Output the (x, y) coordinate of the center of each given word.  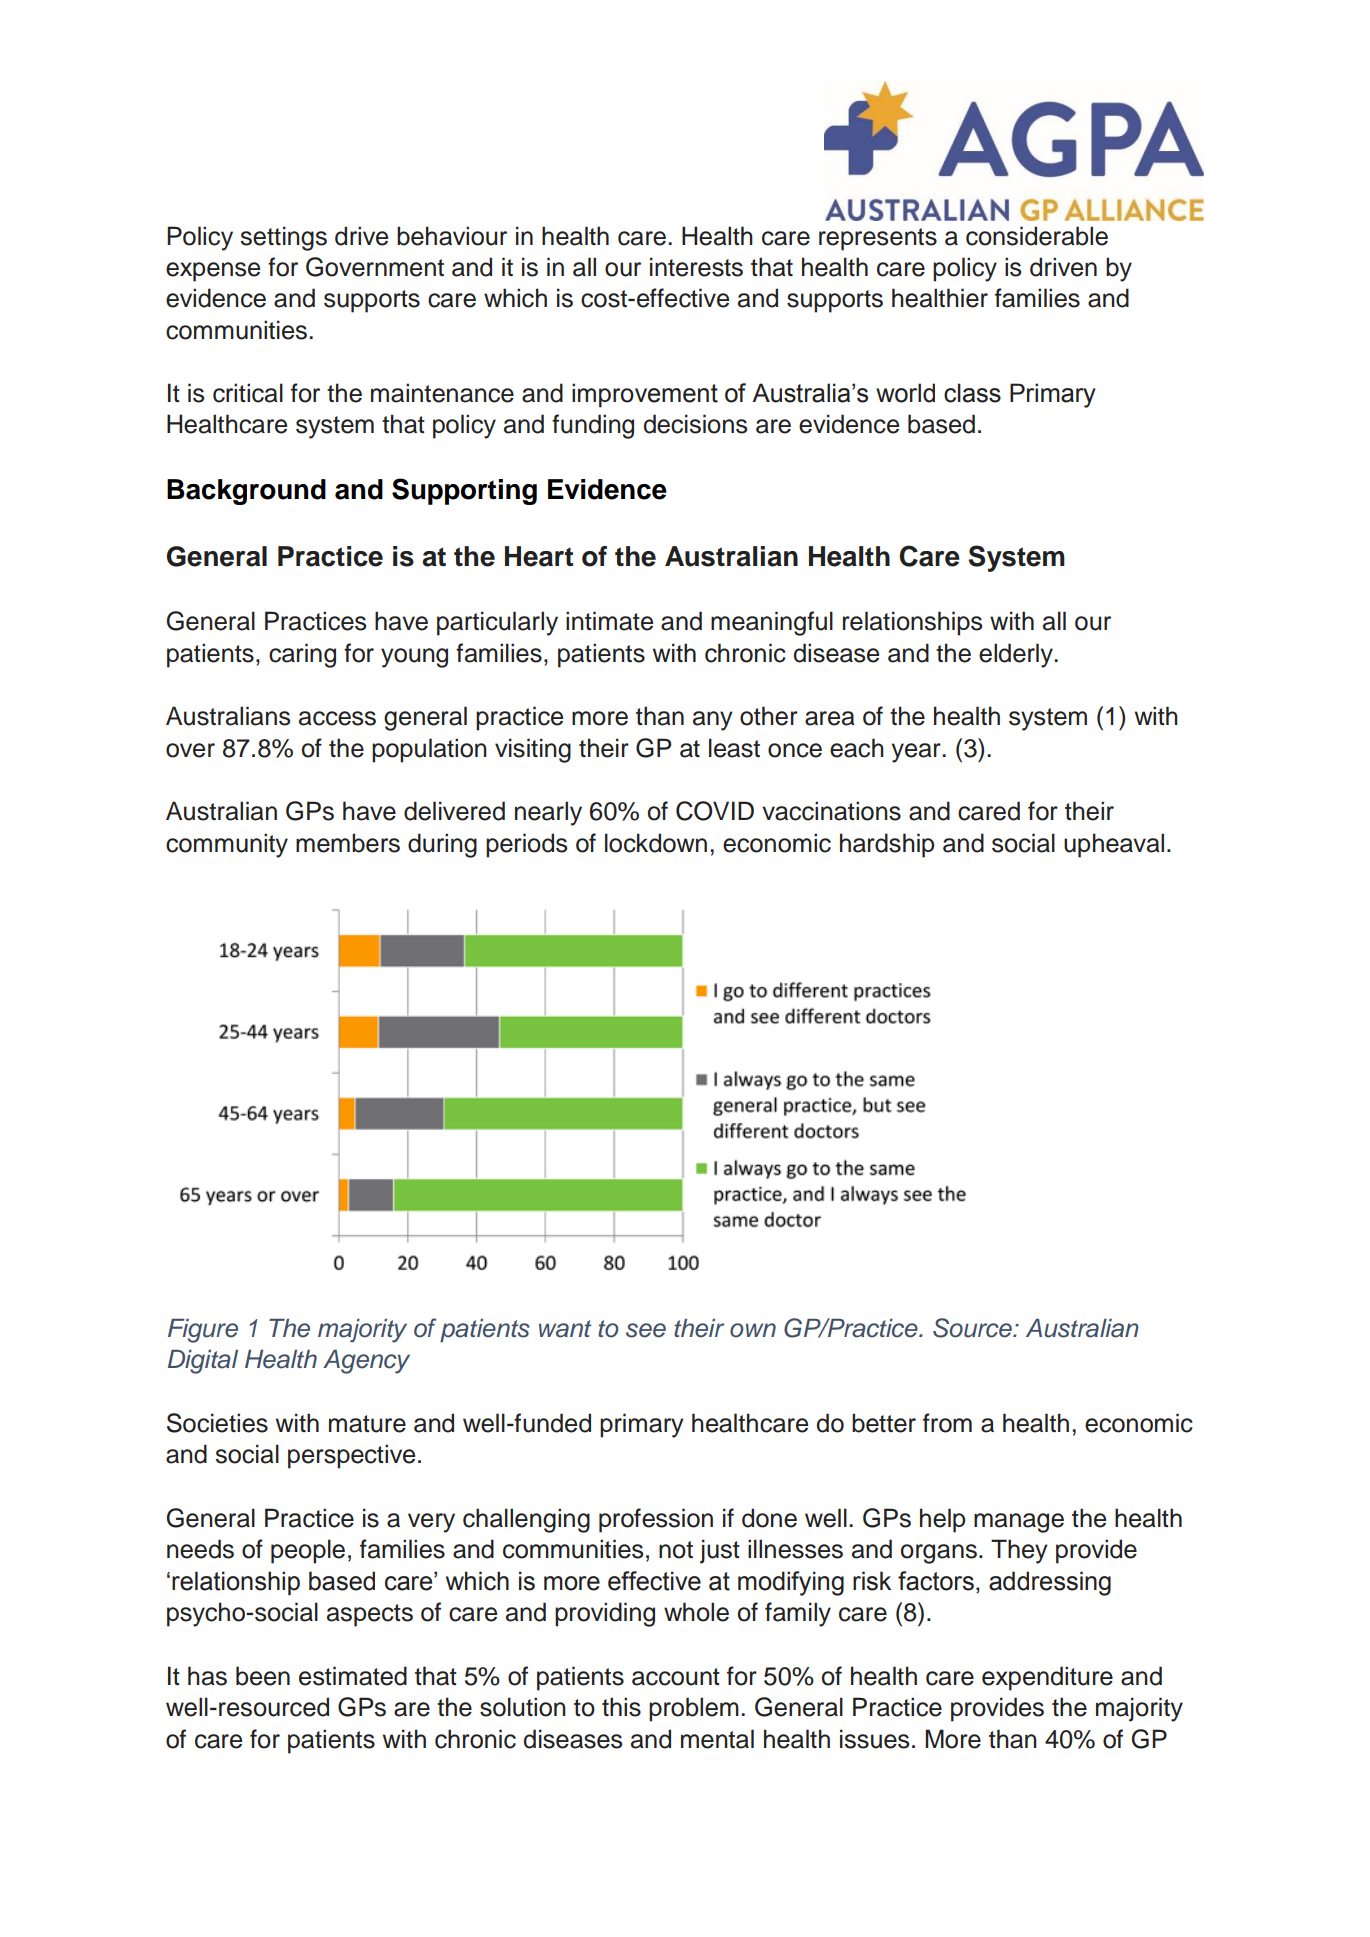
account (676, 1677)
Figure (203, 1331)
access (337, 718)
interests (696, 267)
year (917, 753)
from (947, 1423)
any (713, 721)
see (646, 1330)
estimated (353, 1676)
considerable (1037, 236)
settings (284, 238)
